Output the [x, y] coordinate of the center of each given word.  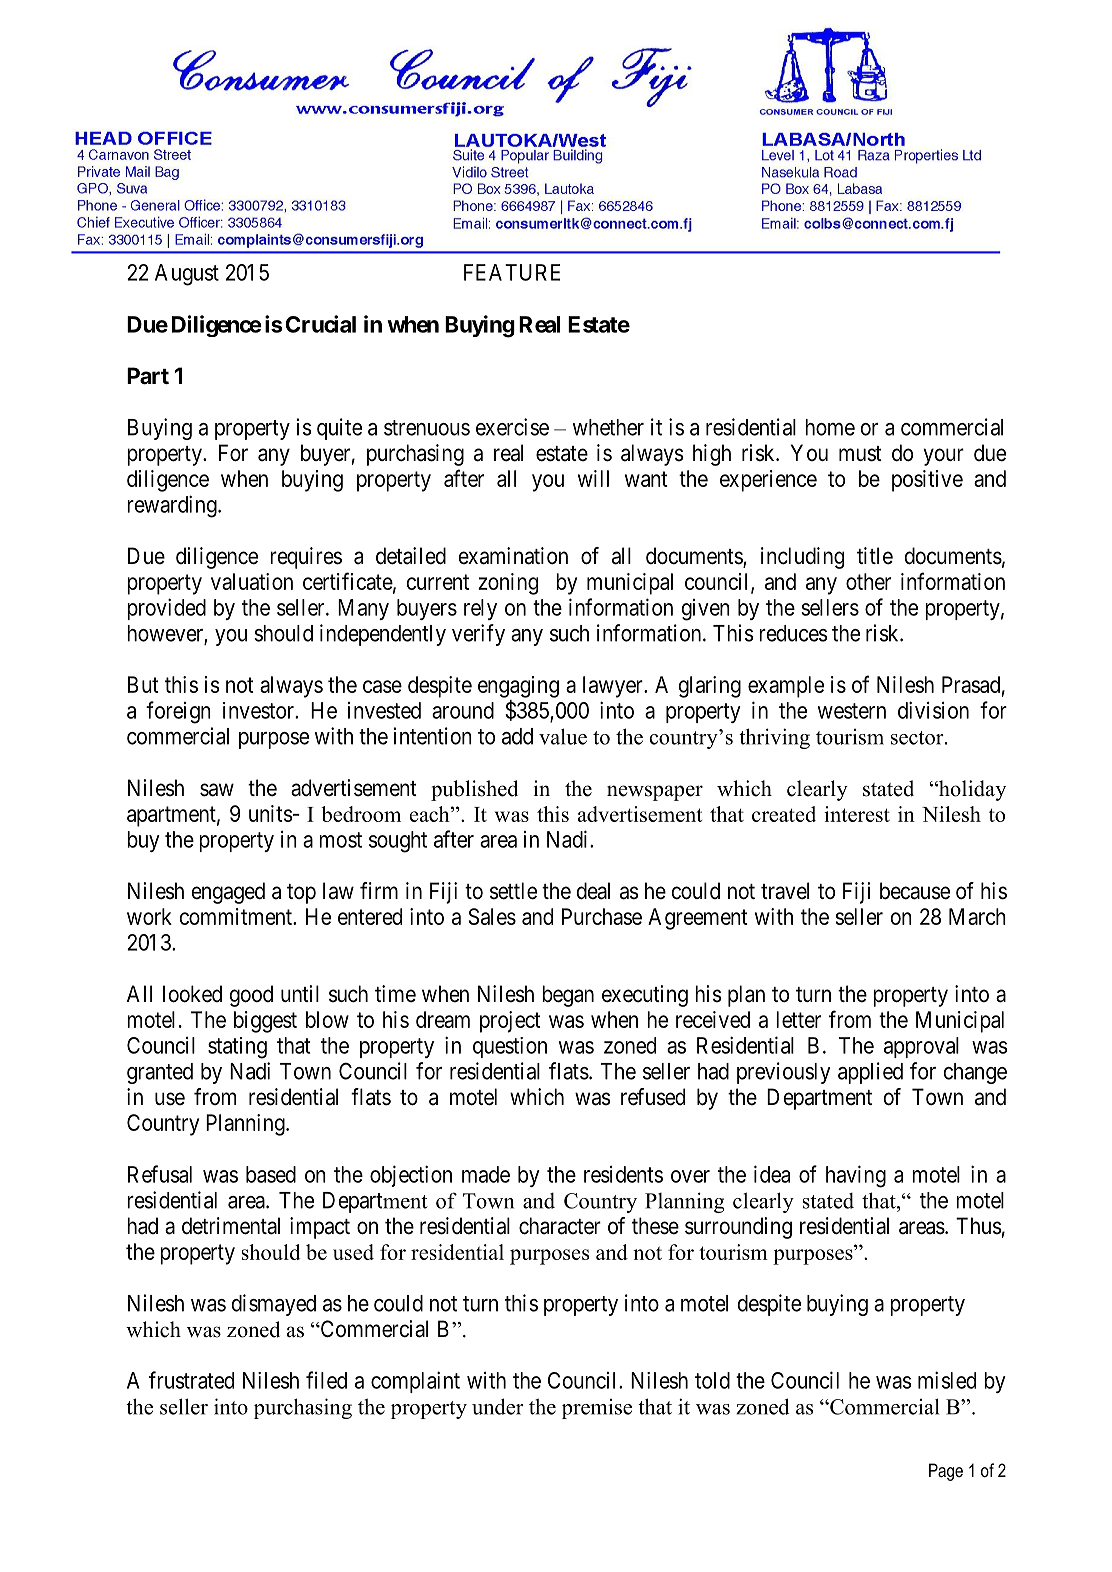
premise [597, 1409]
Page [946, 1472]
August [187, 275]
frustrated [191, 1380]
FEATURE [512, 272]
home [830, 427]
